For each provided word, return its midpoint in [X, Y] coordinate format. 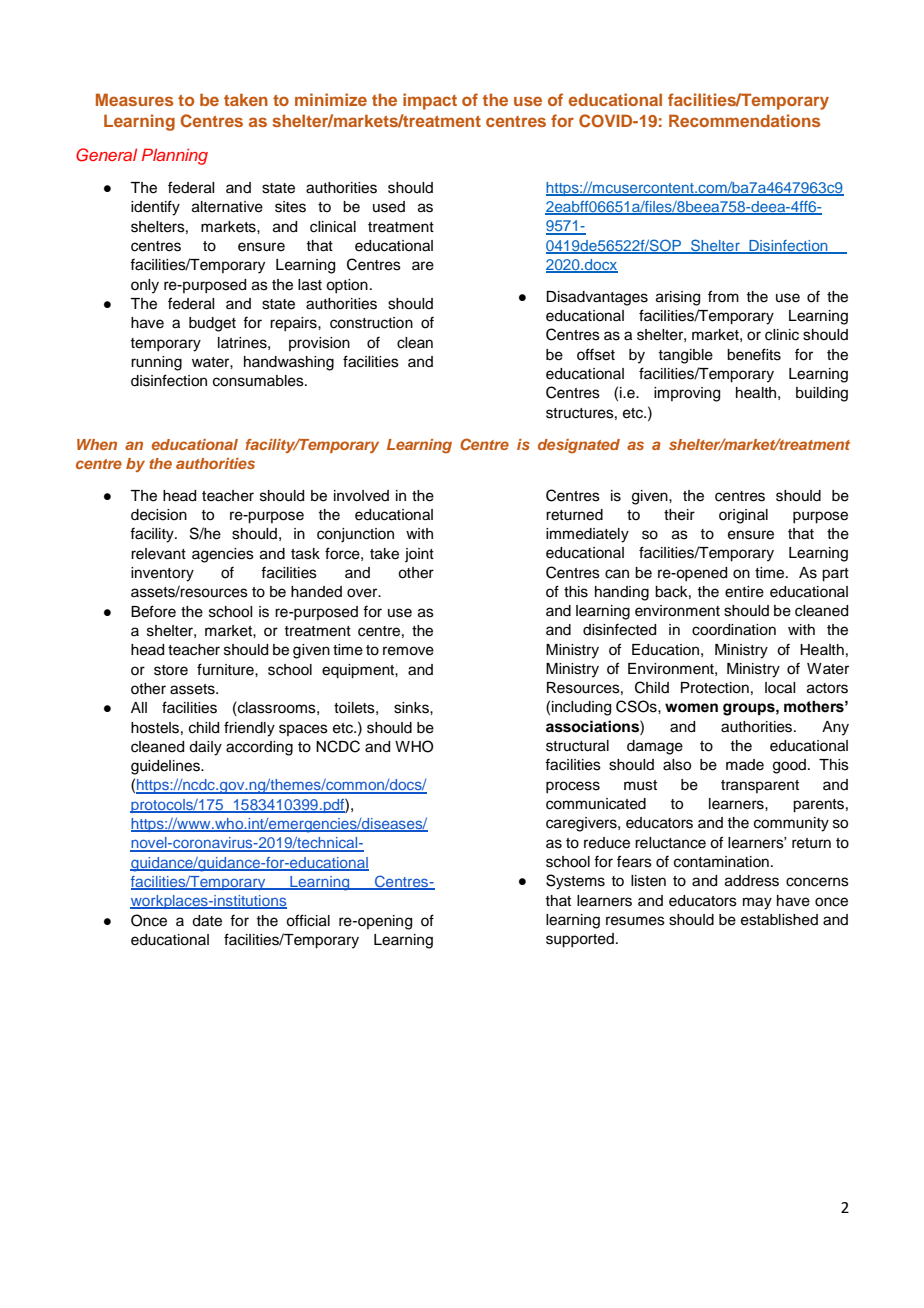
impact [430, 101]
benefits [754, 354]
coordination [734, 630]
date [207, 921]
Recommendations [744, 120]
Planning [175, 156]
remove [408, 651]
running [156, 363]
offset [596, 354]
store [171, 670]
